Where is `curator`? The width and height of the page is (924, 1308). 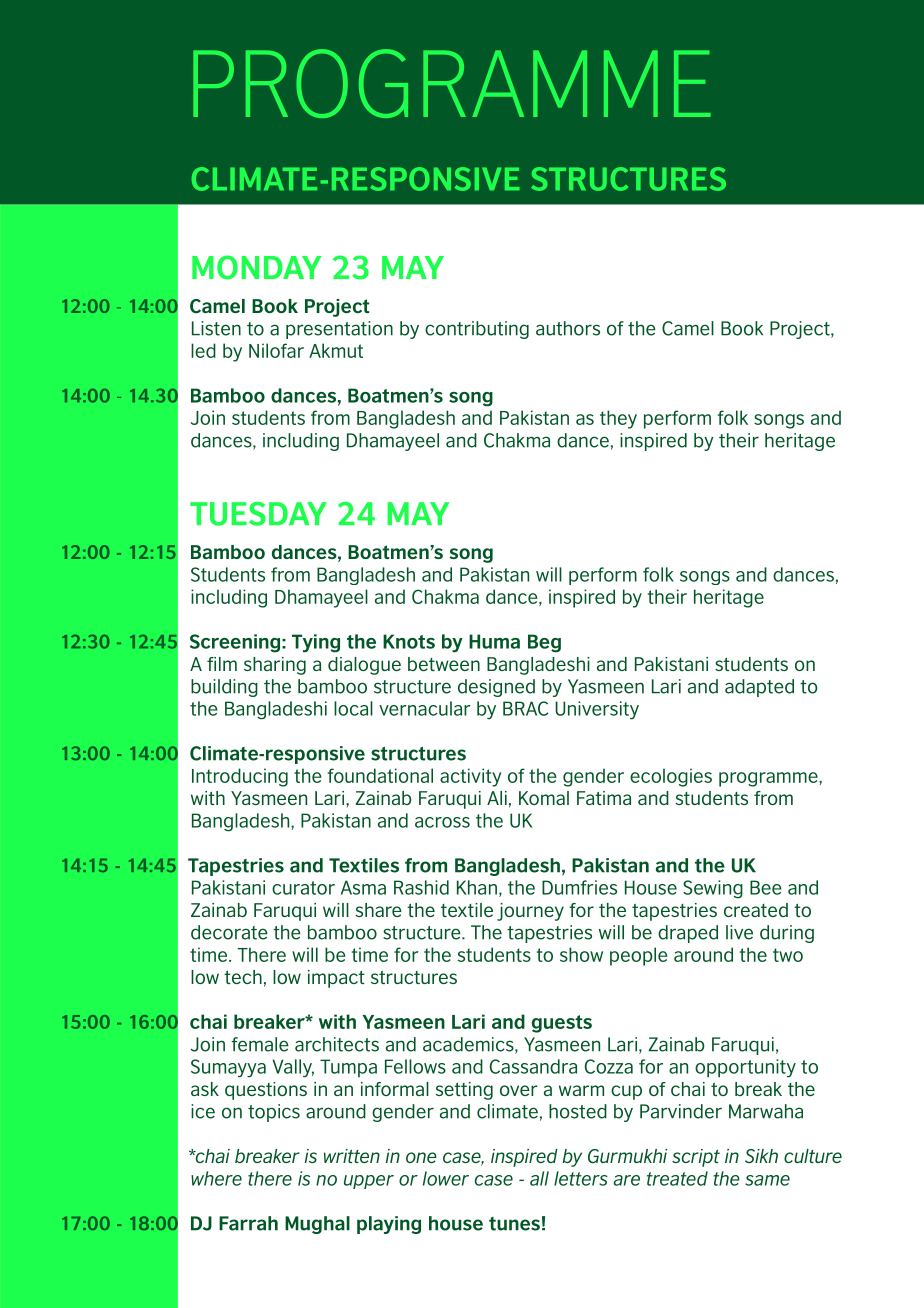
curator is located at coordinates (303, 888).
